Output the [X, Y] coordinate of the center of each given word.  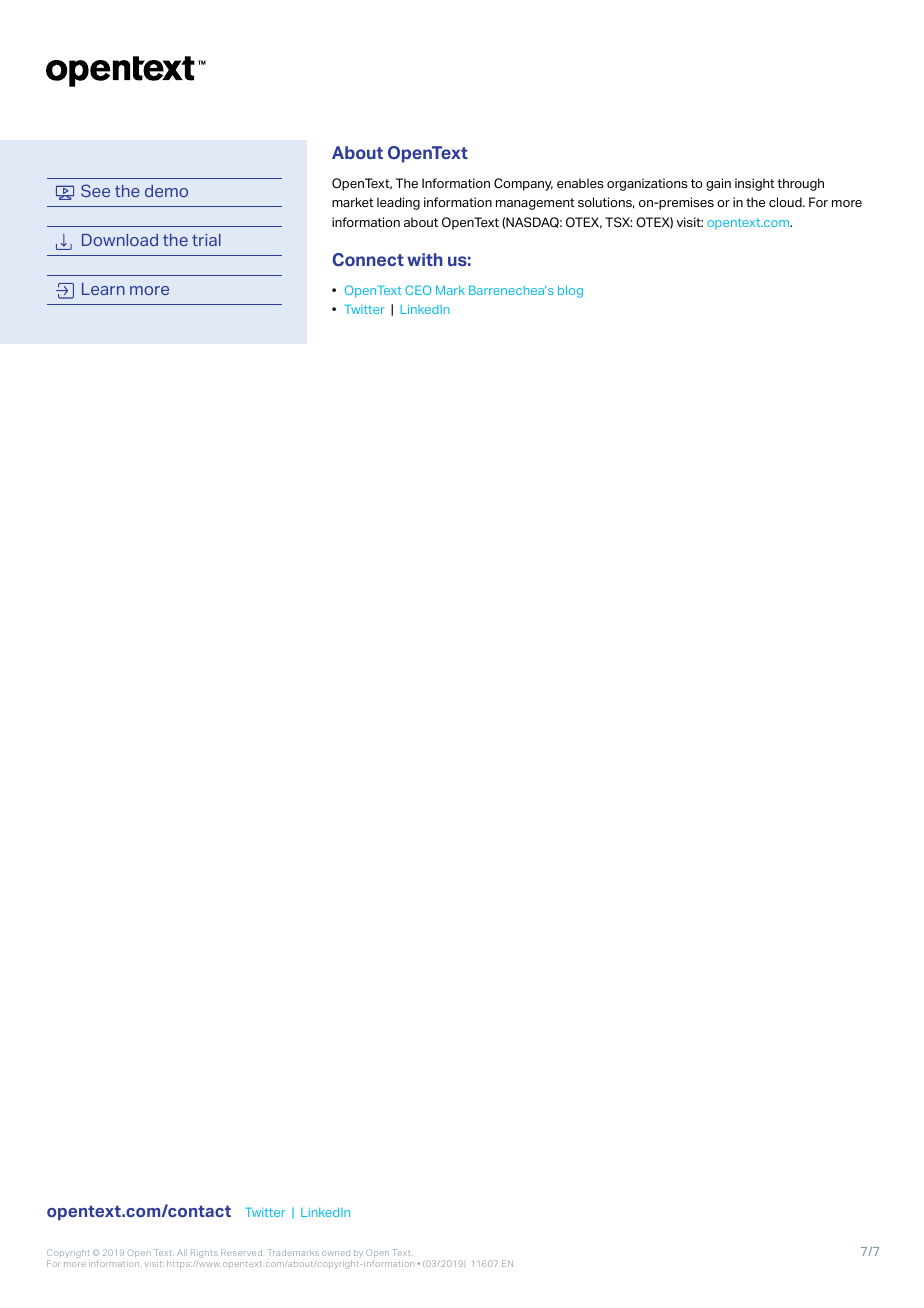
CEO [418, 290]
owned [336, 1253]
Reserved [241, 1252]
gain [718, 184]
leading [398, 203]
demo [166, 191]
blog [570, 292]
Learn [103, 289]
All [182, 1253]
